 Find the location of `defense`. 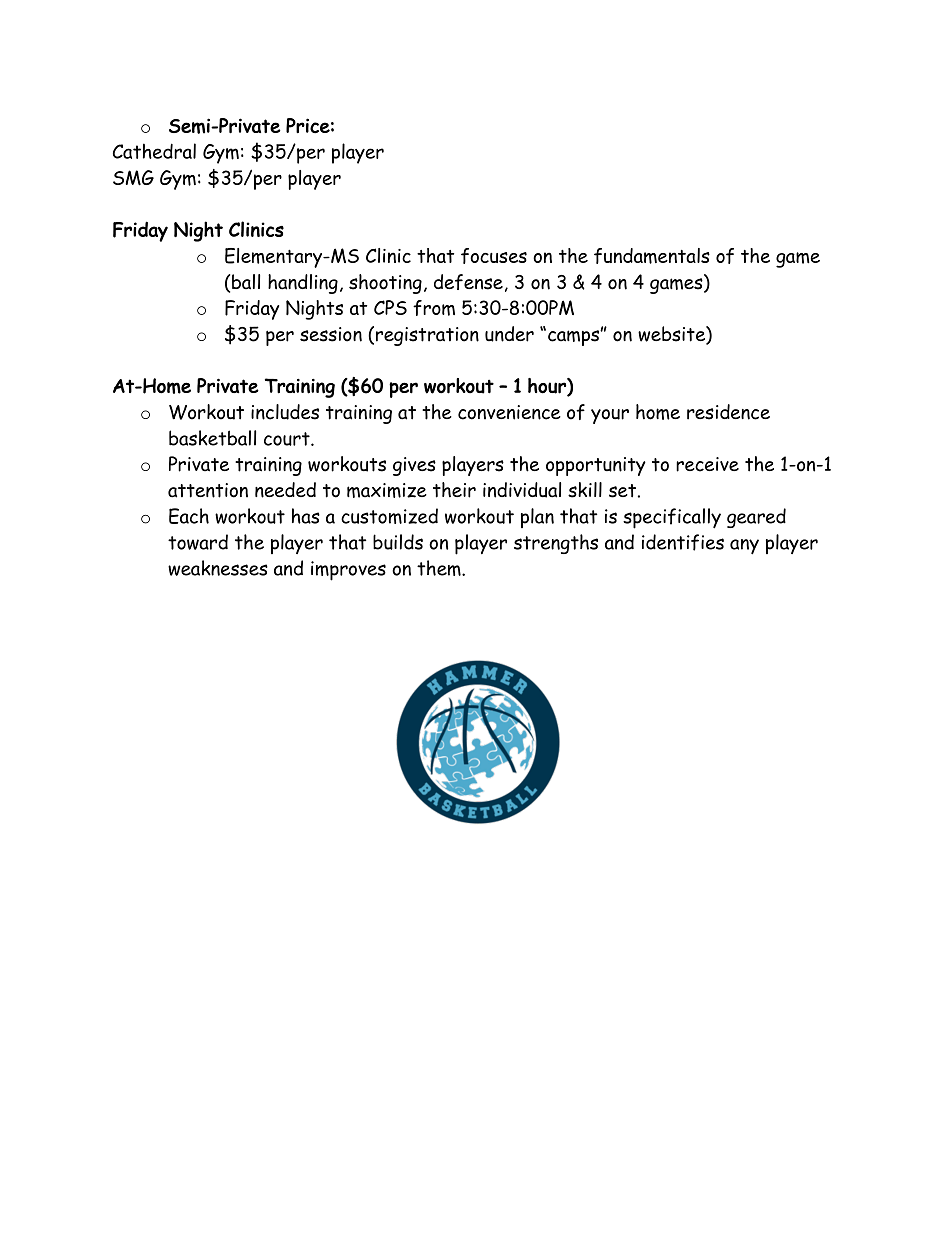

defense is located at coordinates (468, 282).
